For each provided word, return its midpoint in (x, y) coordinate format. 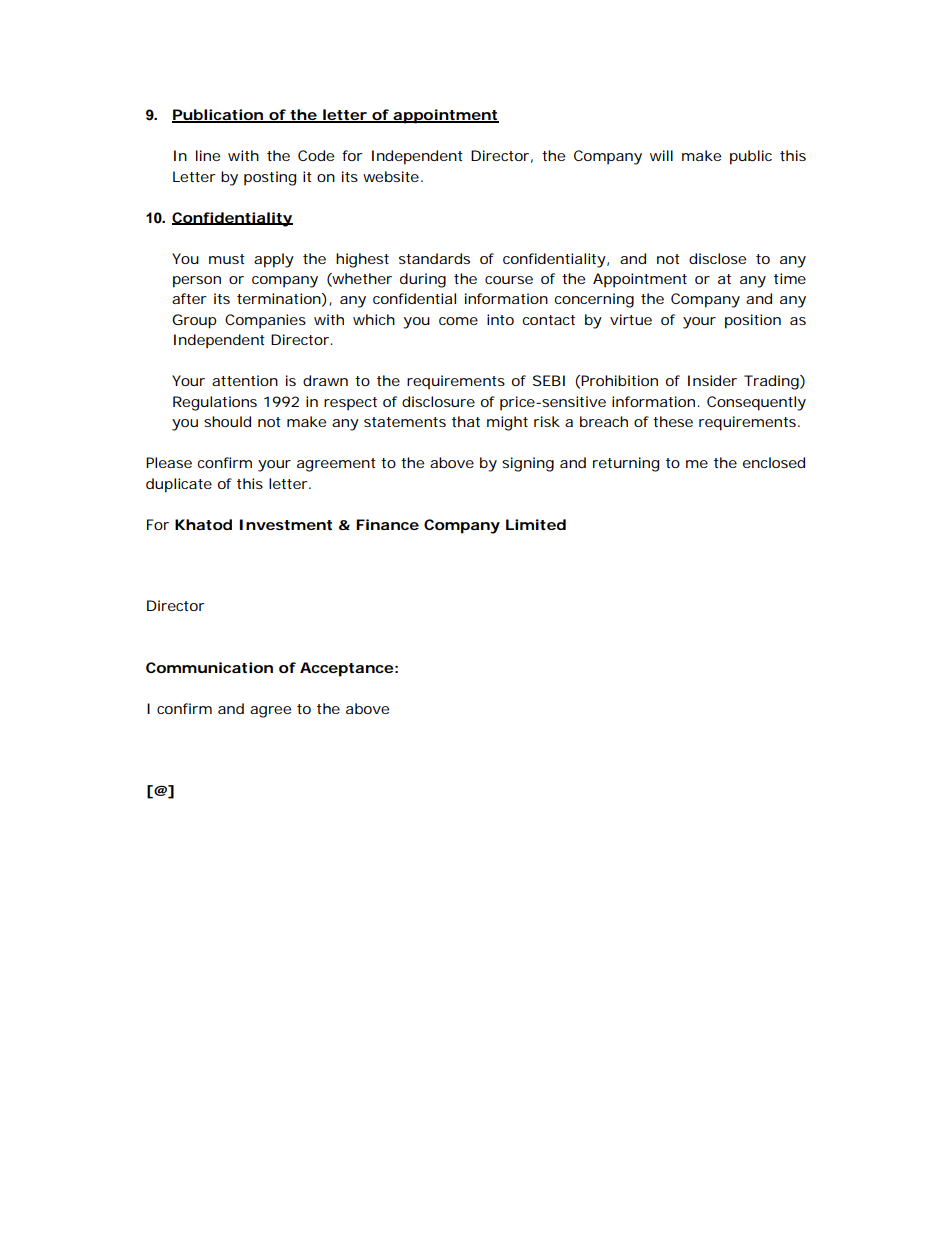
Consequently (756, 403)
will (661, 155)
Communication (209, 667)
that (466, 421)
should (227, 421)
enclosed (774, 462)
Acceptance (346, 669)
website (391, 176)
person (197, 282)
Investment (285, 524)
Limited (536, 524)
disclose (717, 258)
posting (270, 178)
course (509, 280)
